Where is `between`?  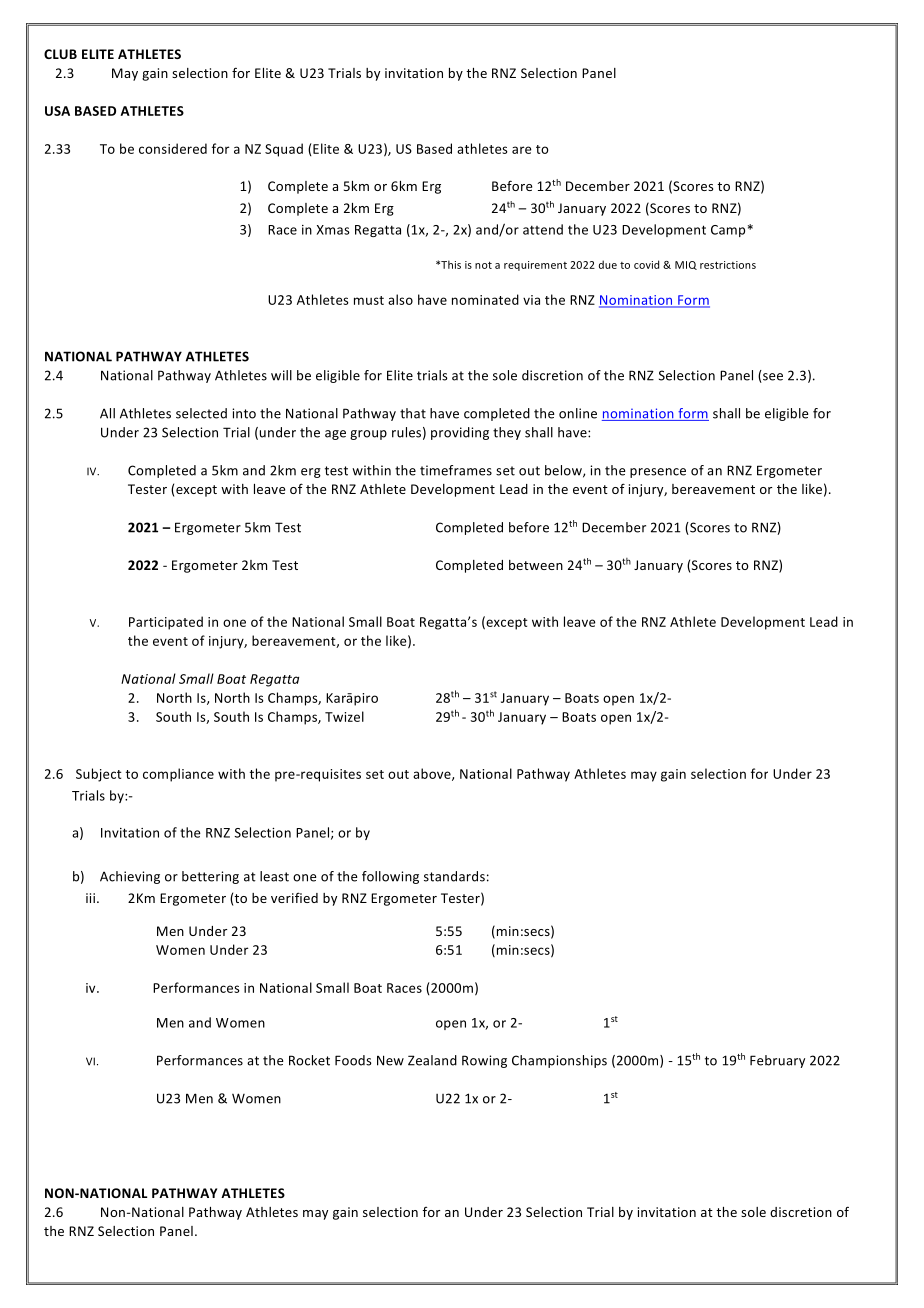
between is located at coordinates (536, 565).
